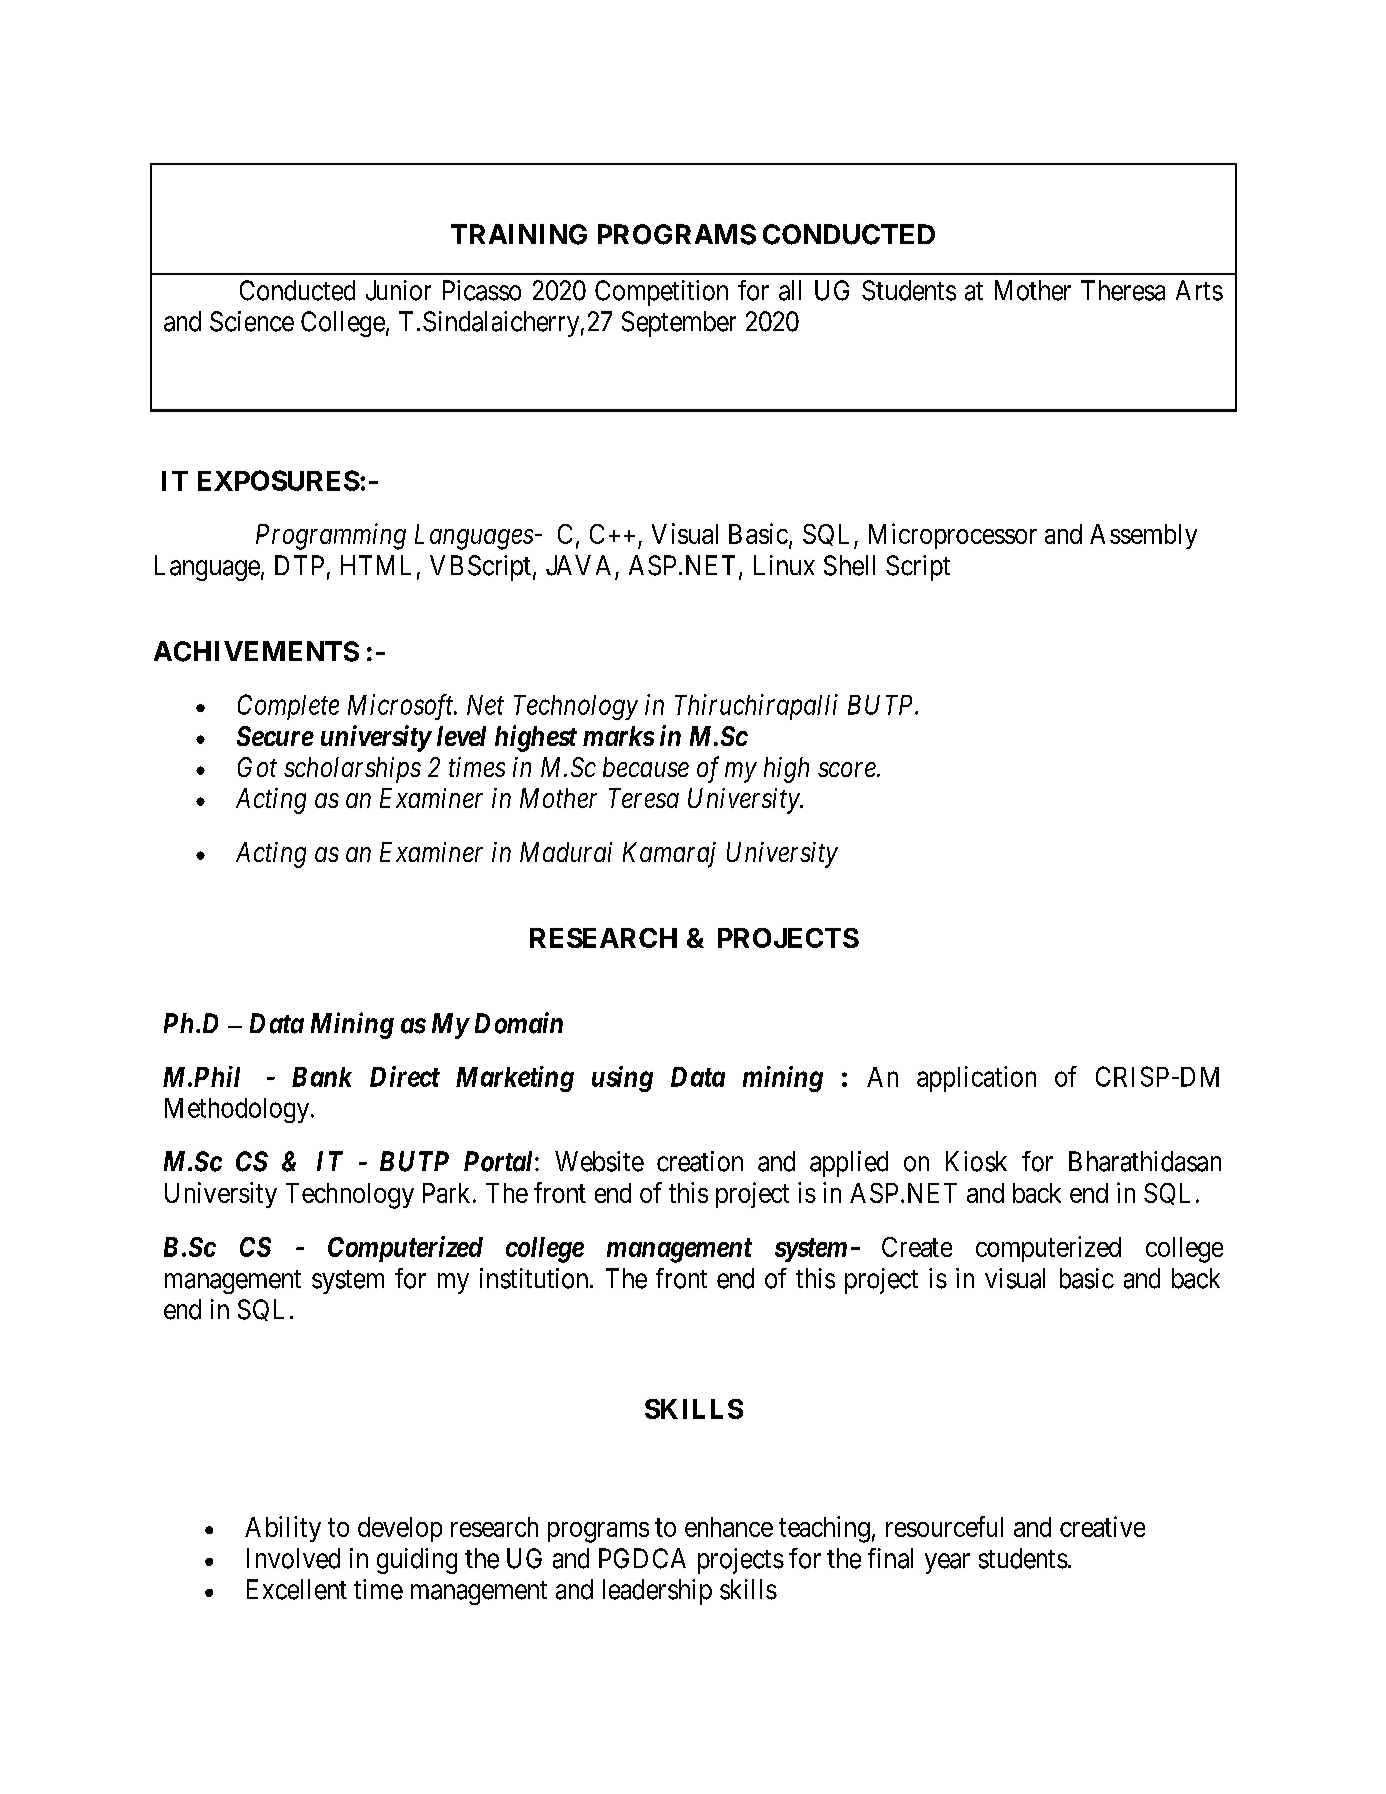 This document has width=1386, height=1794. I want to click on DTP, so click(299, 565).
